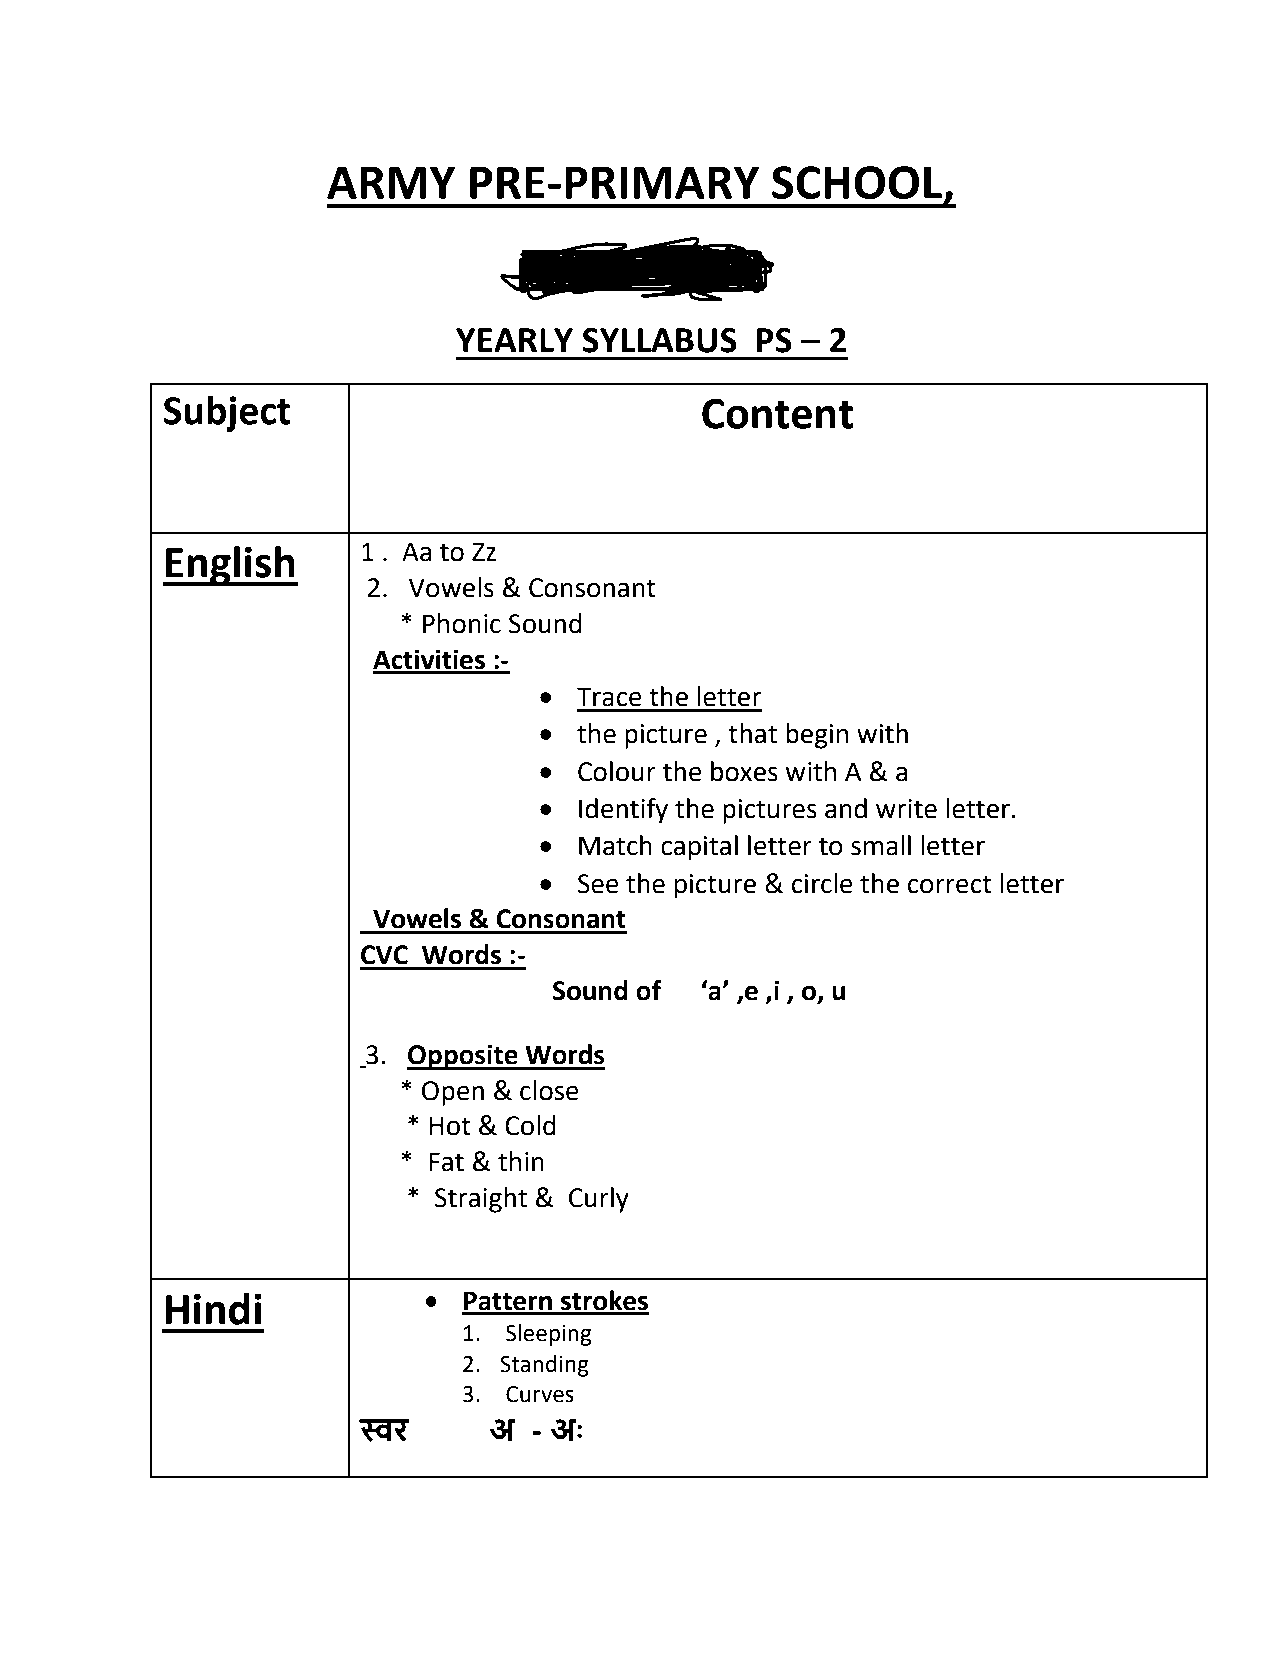  I want to click on ARMY, so click(391, 182).
